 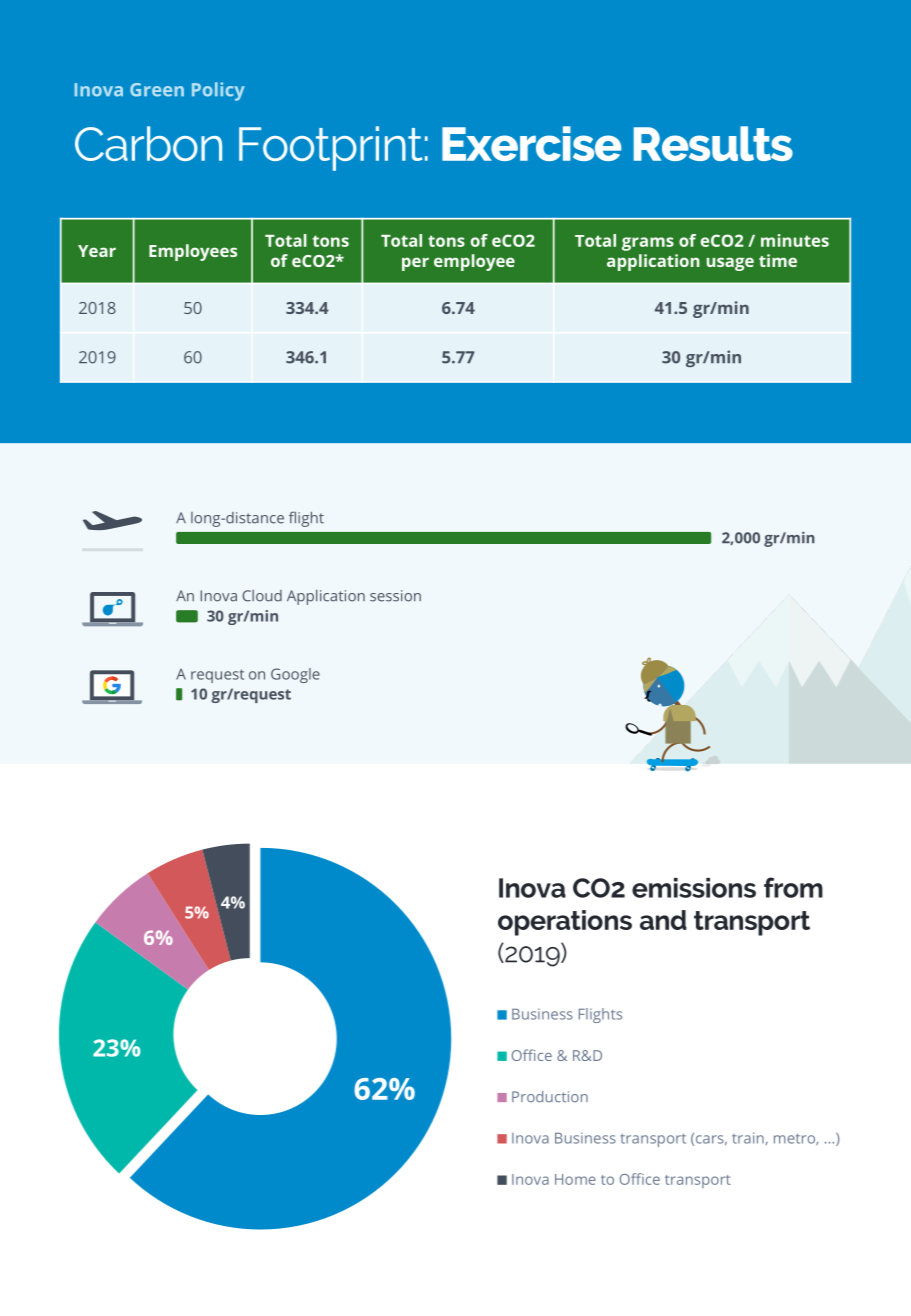 I want to click on Cloud, so click(x=262, y=596).
